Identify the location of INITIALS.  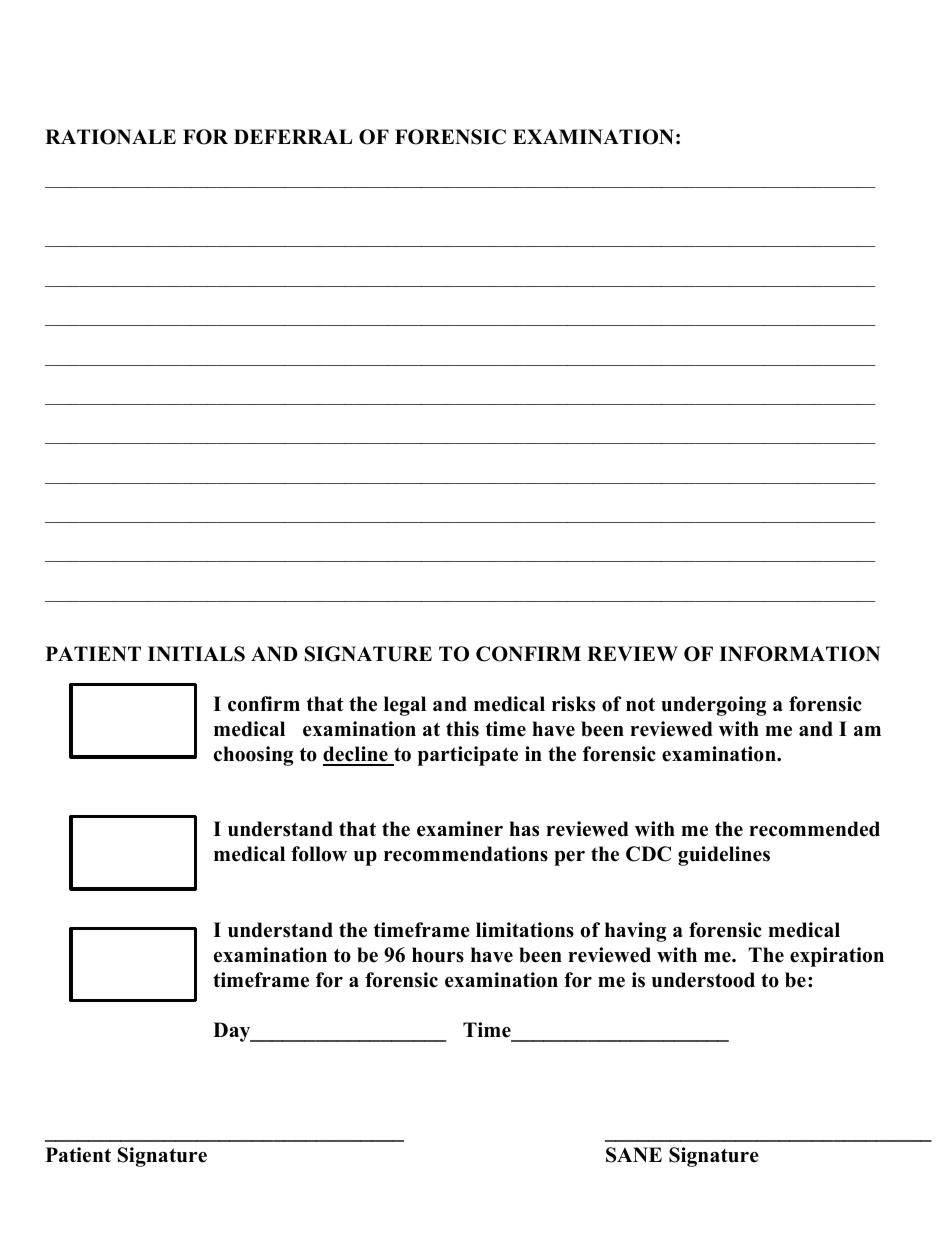
(196, 654).
